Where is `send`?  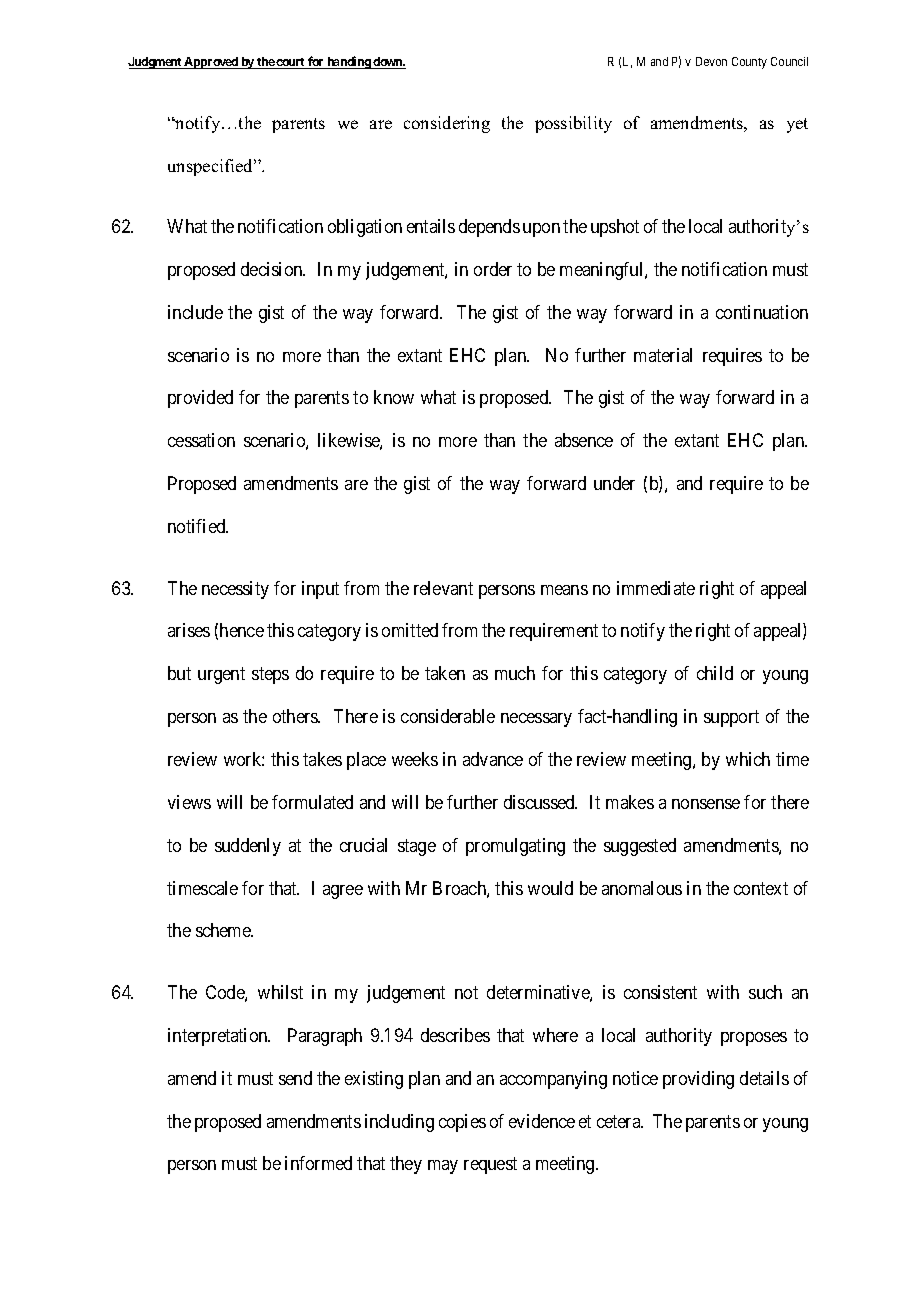
send is located at coordinates (295, 1078).
